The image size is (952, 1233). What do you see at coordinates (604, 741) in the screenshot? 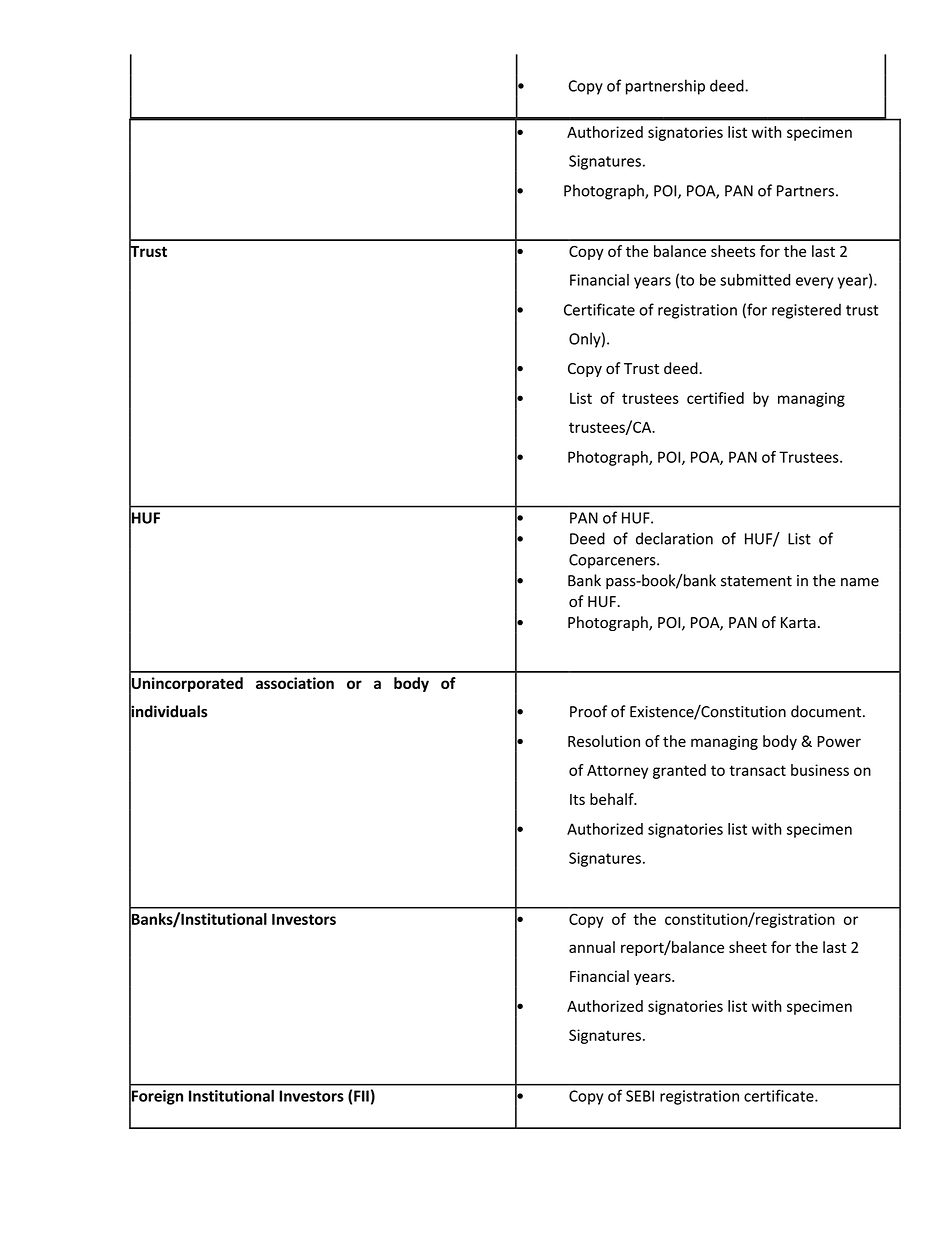
I see `Resolution` at bounding box center [604, 741].
